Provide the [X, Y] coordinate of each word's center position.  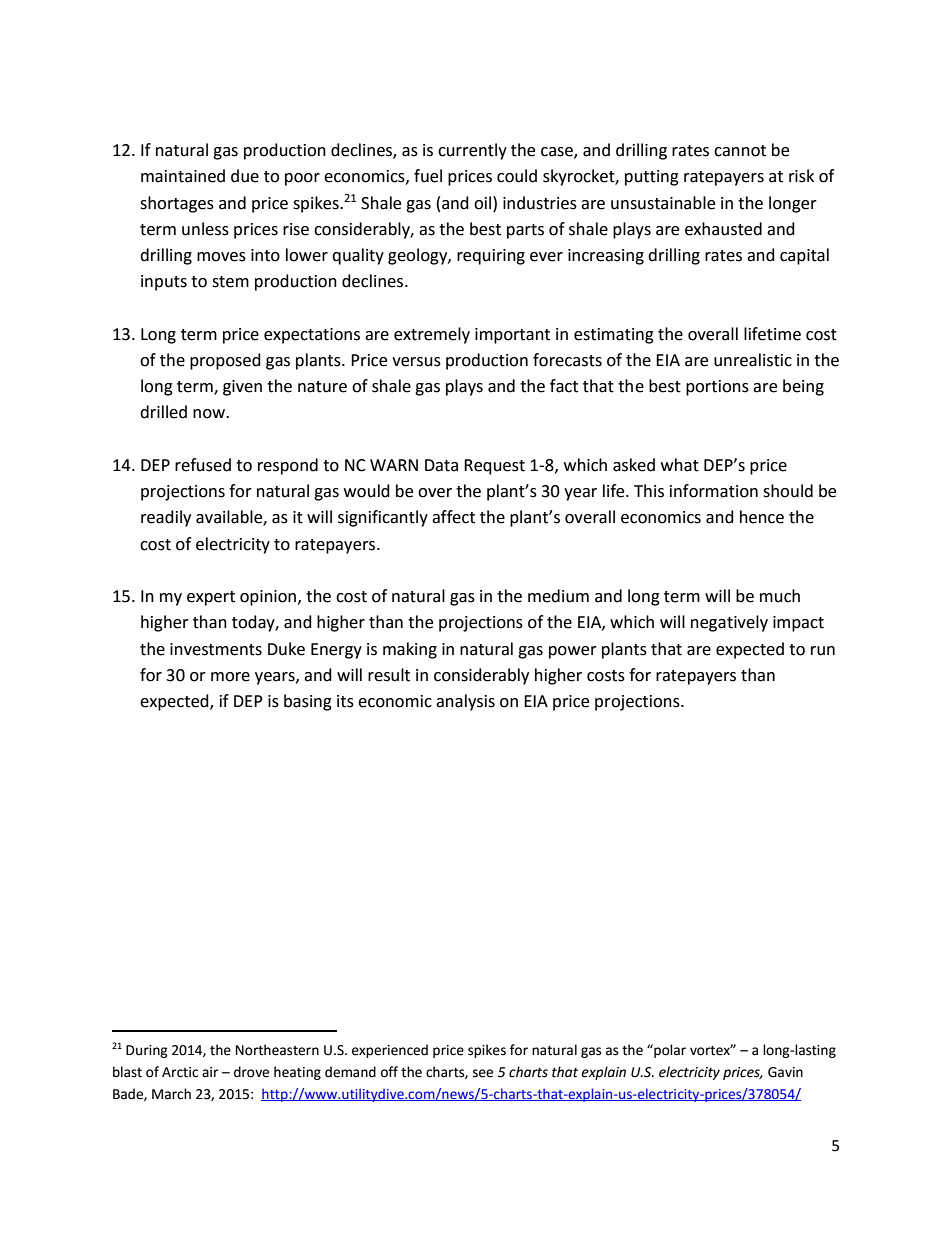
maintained [183, 176]
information [714, 491]
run [823, 651]
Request [494, 467]
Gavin [785, 1072]
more [230, 677]
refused [203, 465]
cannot [740, 151]
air [210, 1072]
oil [484, 203]
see [483, 1073]
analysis [465, 702]
